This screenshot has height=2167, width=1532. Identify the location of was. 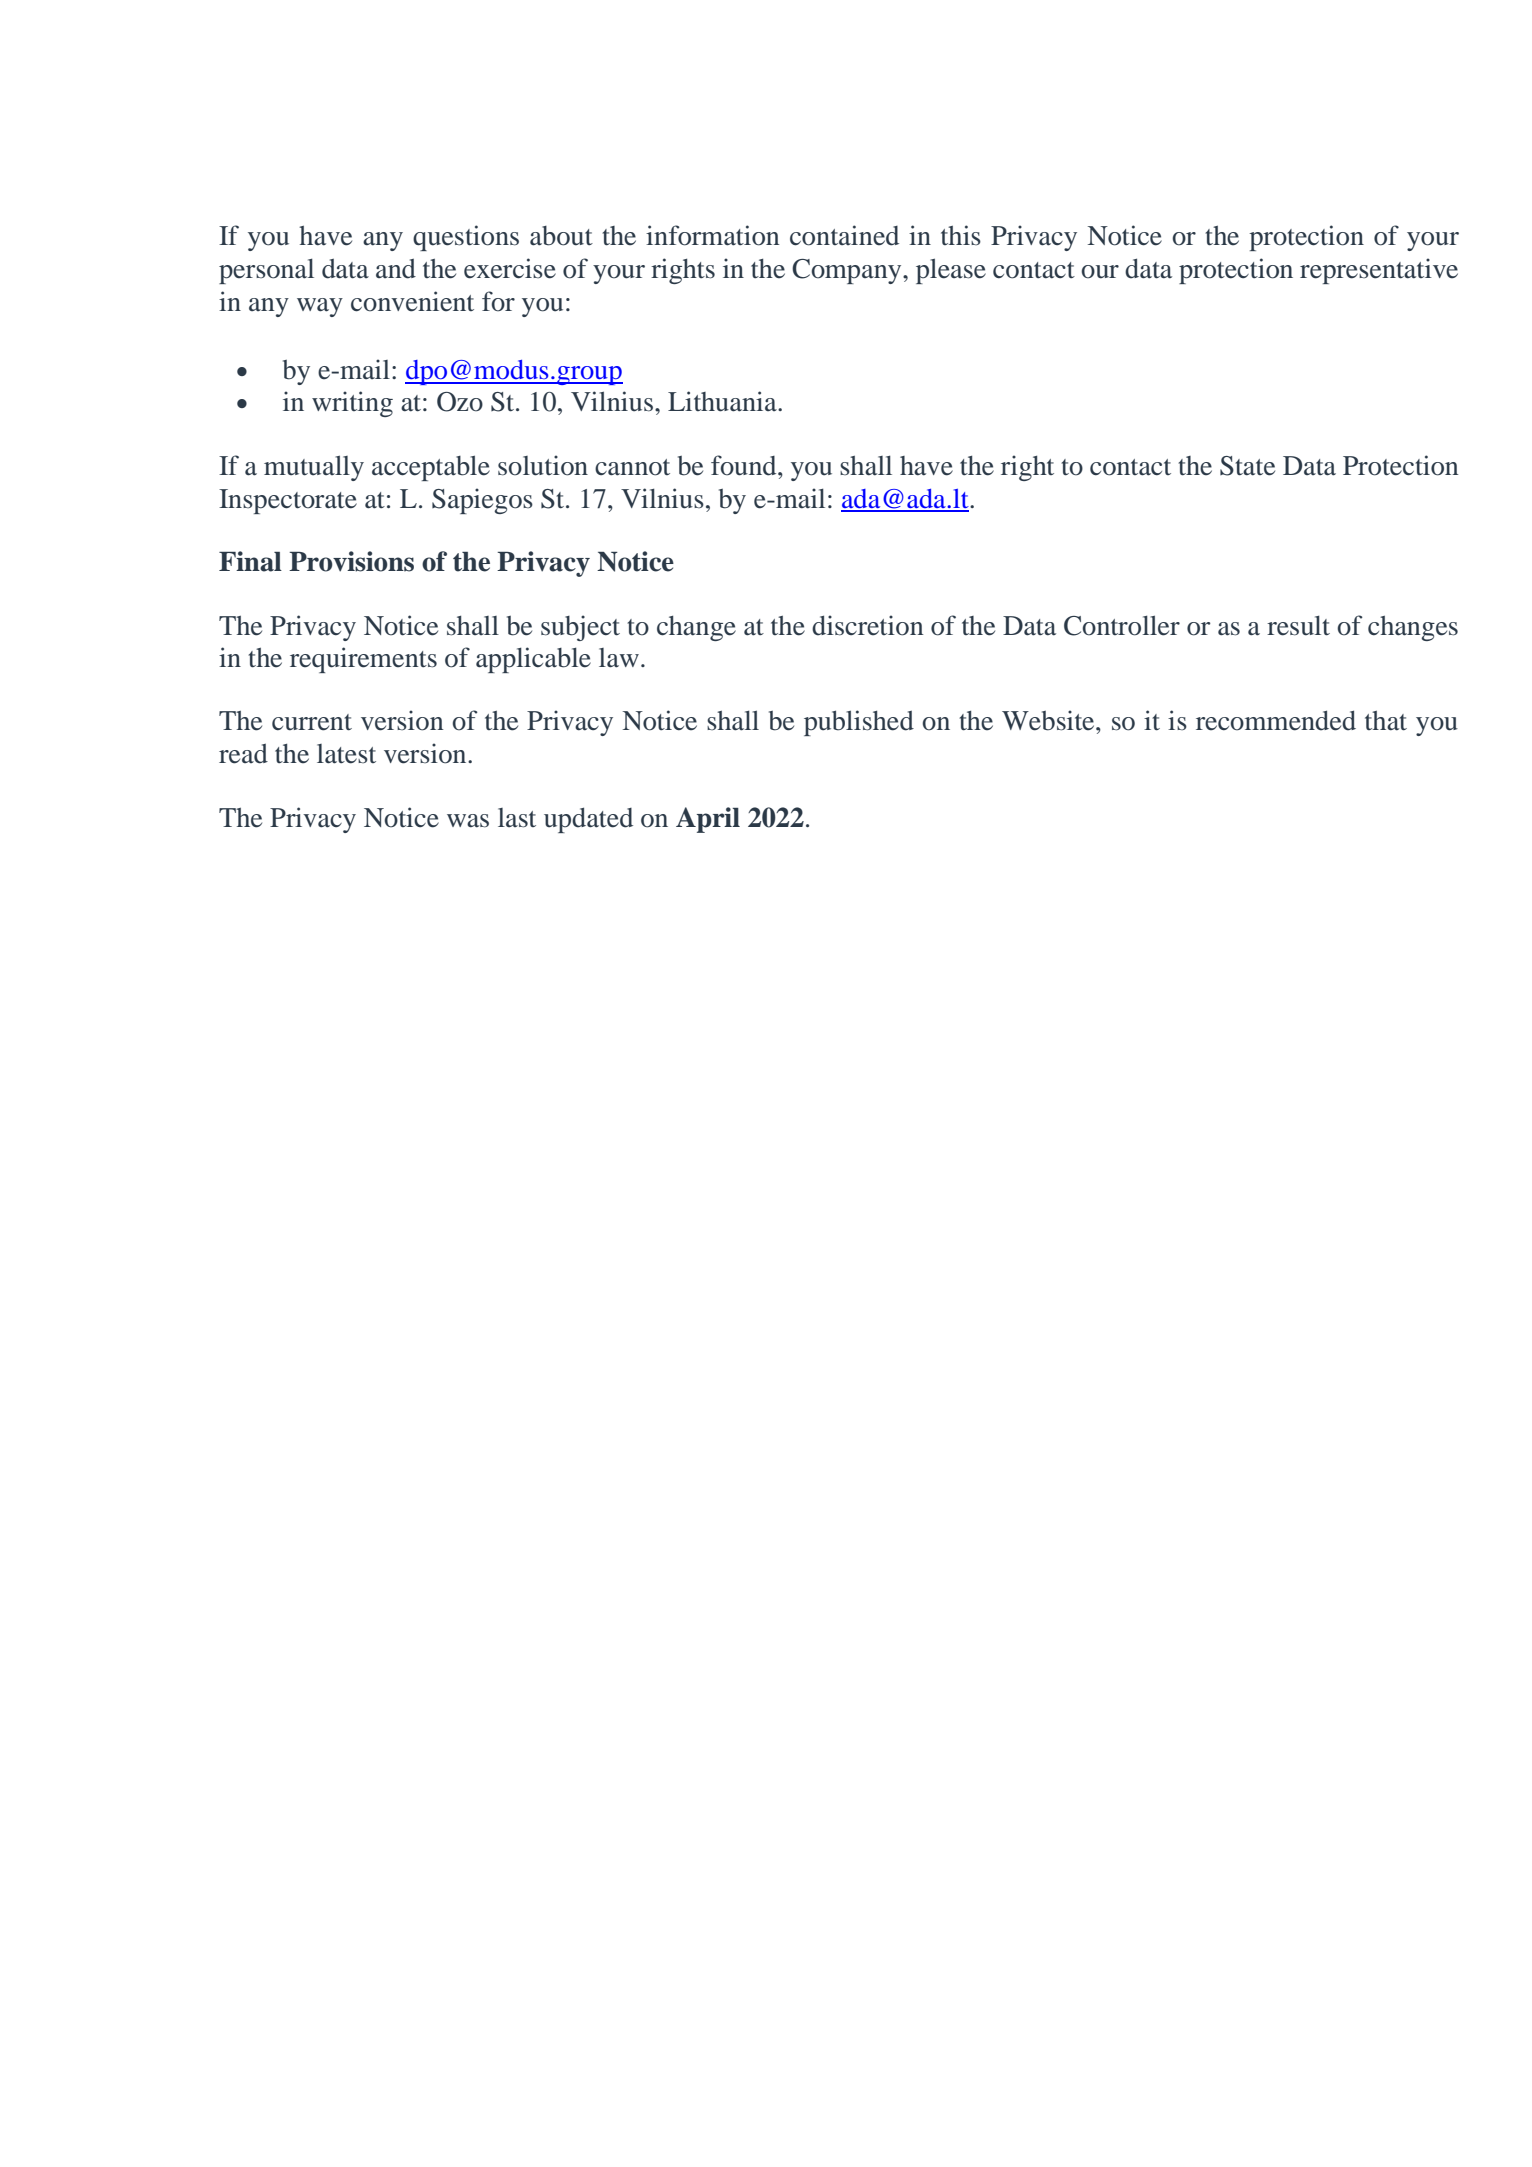
(468, 821).
